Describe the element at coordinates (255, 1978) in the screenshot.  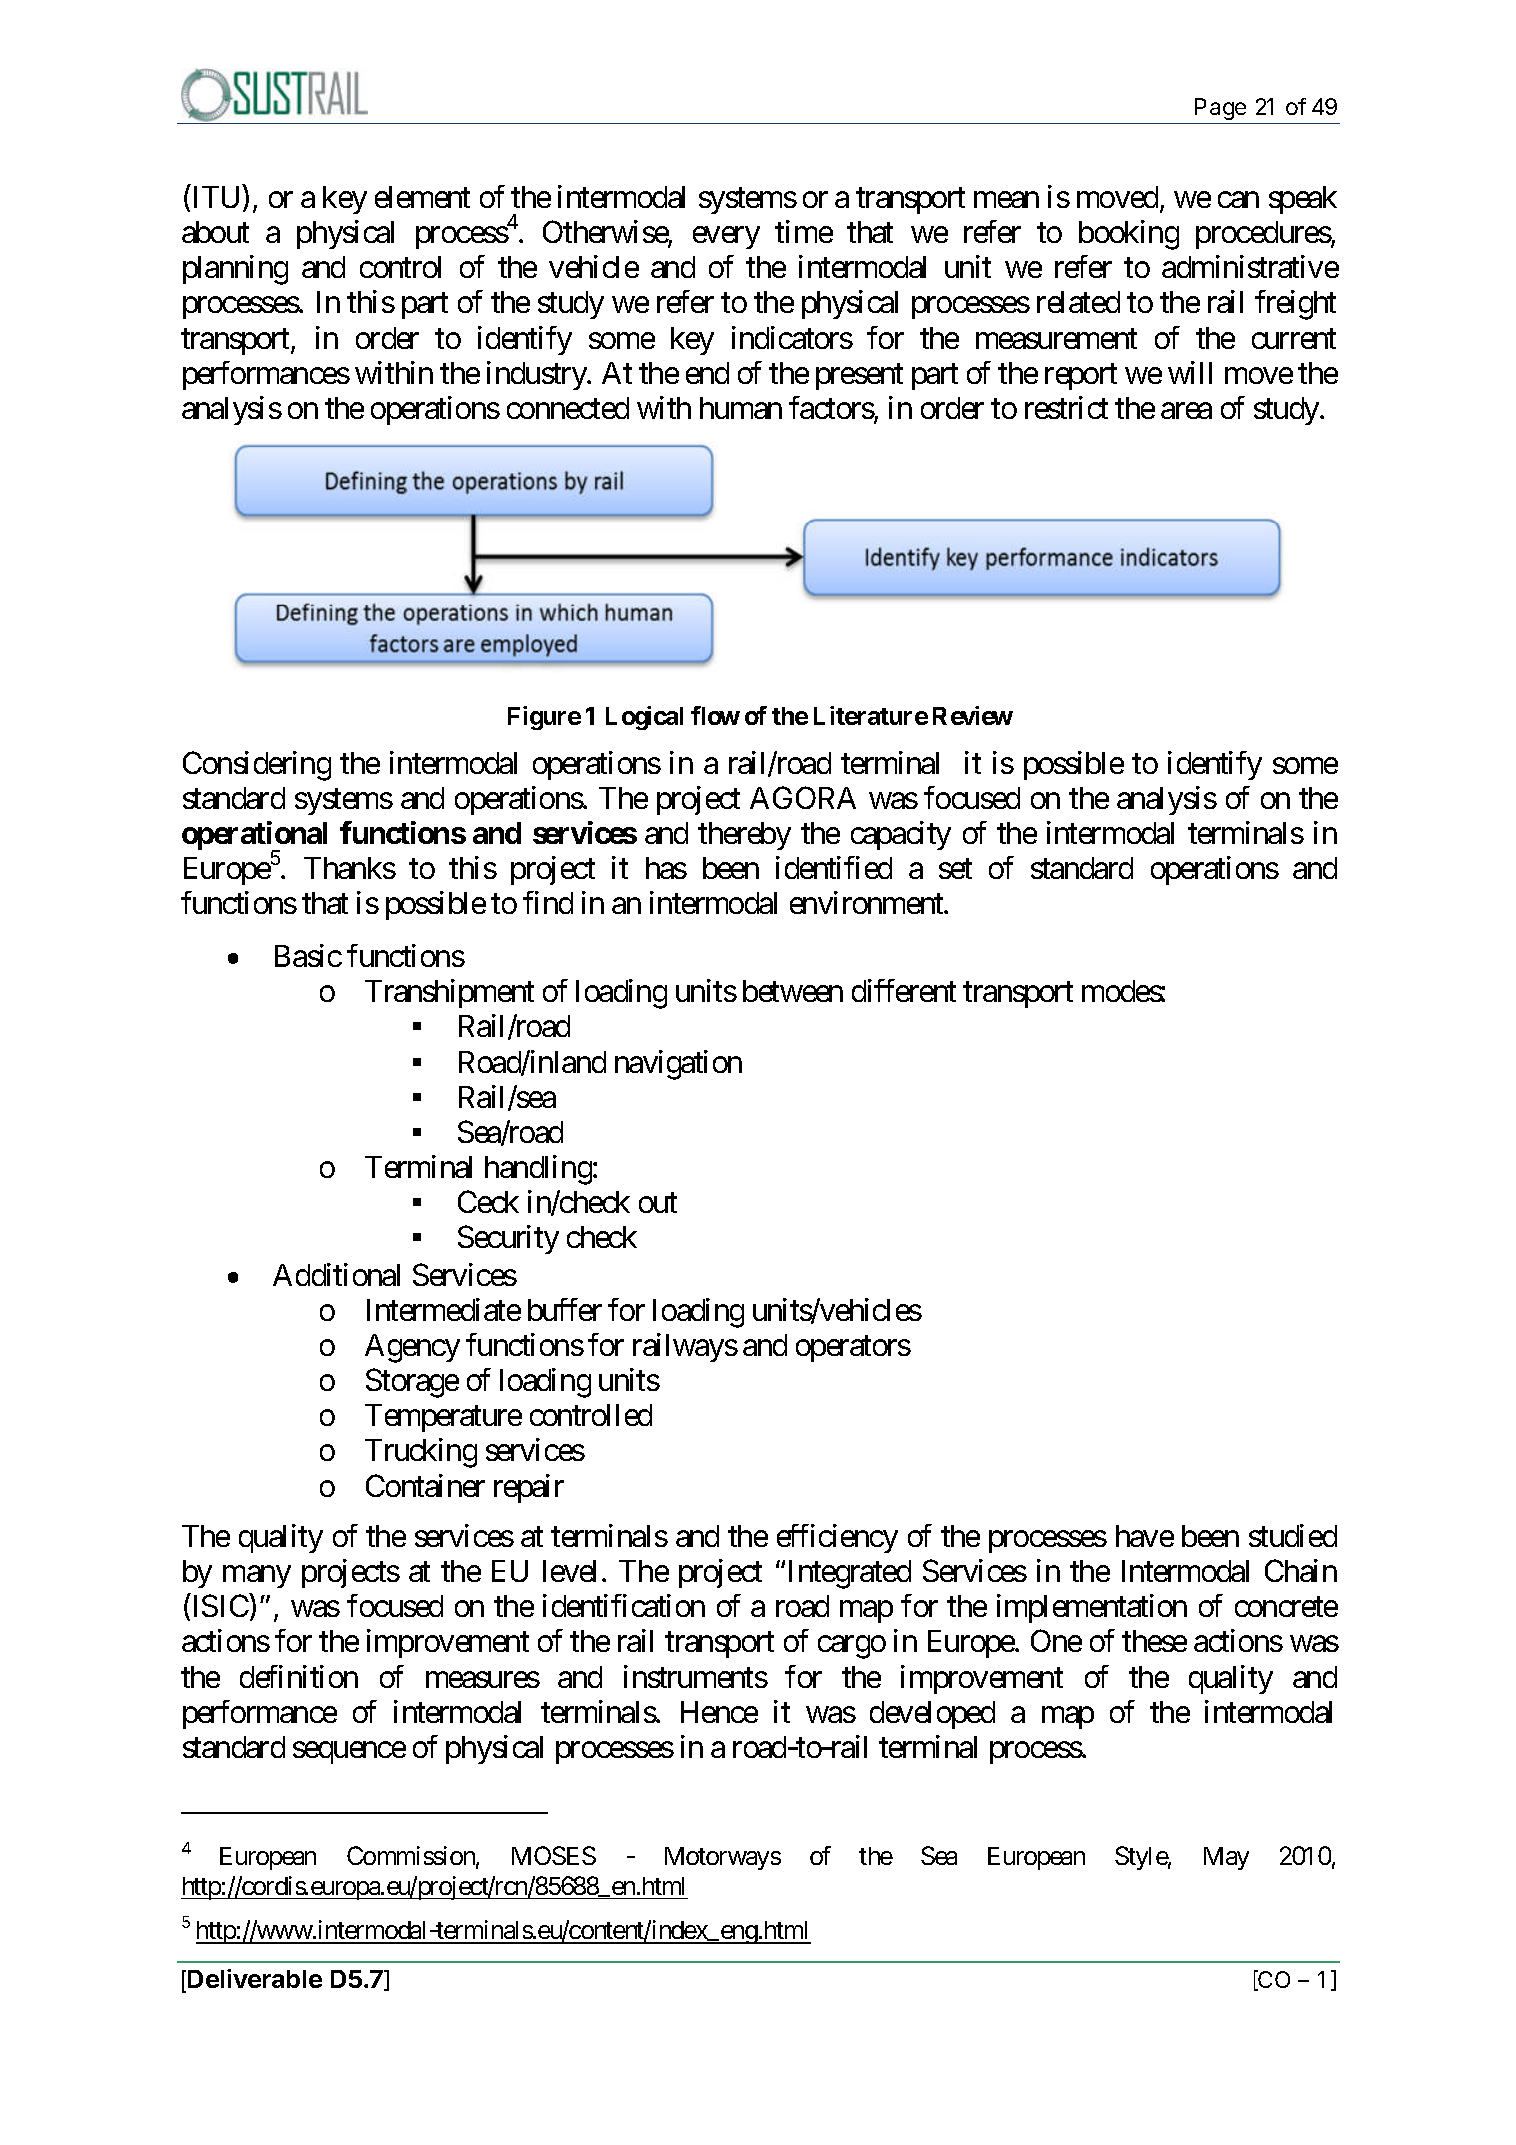
I see `Deliverable` at that location.
